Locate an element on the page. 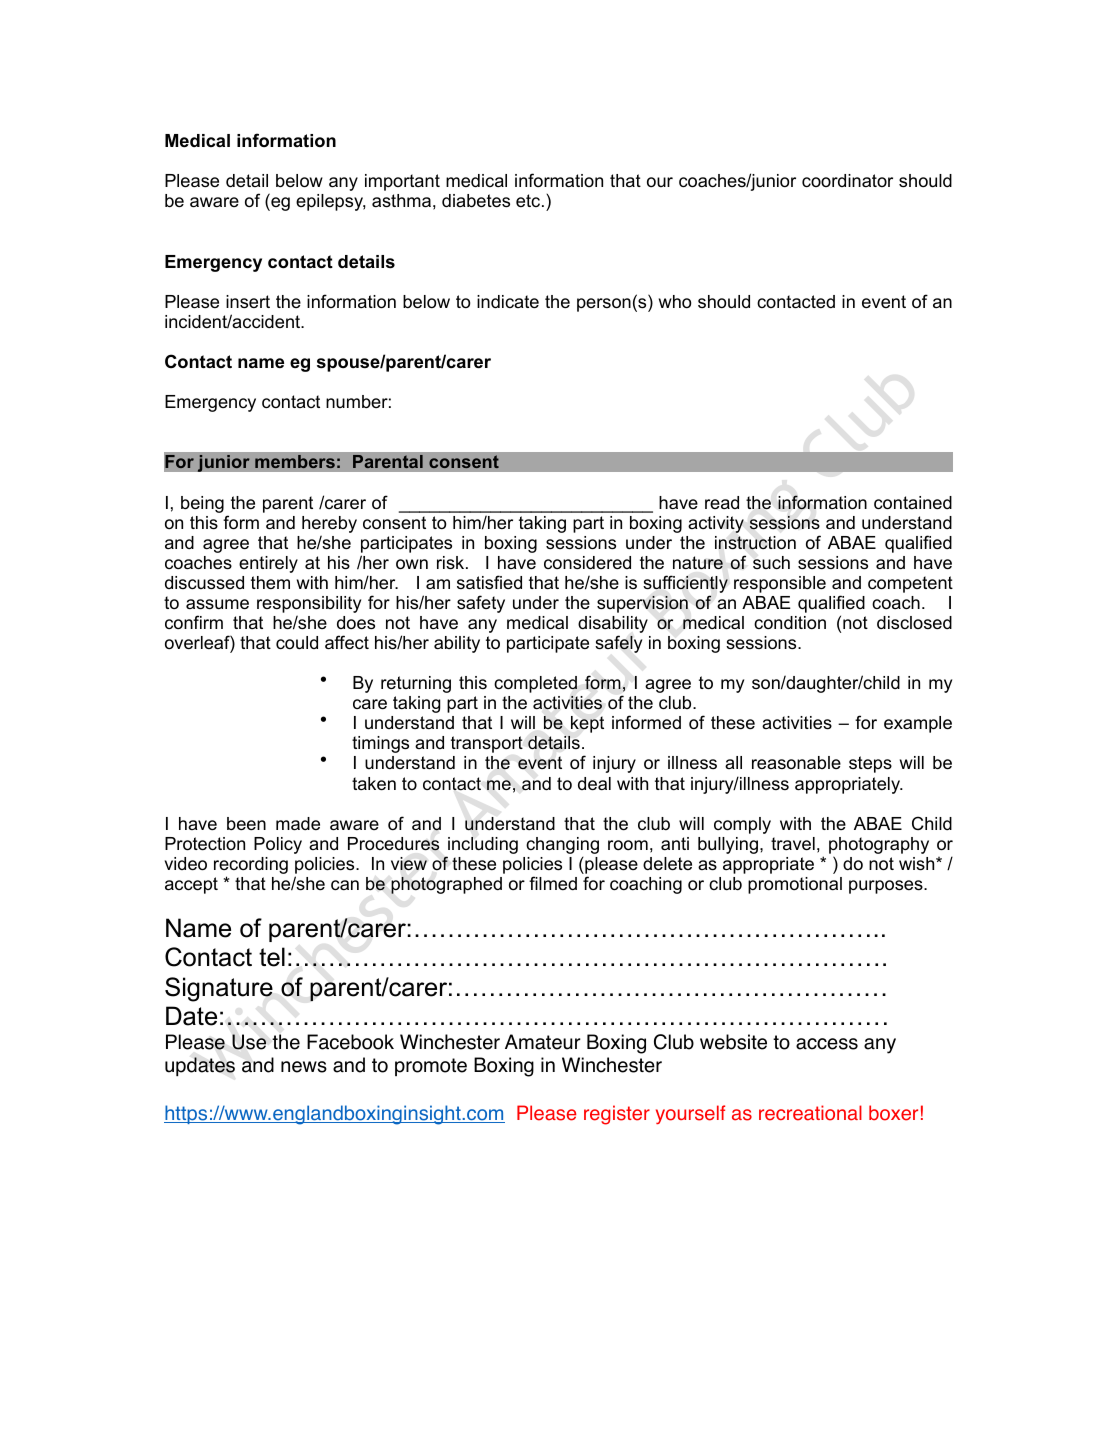 The image size is (1117, 1445). news is located at coordinates (304, 1067).
